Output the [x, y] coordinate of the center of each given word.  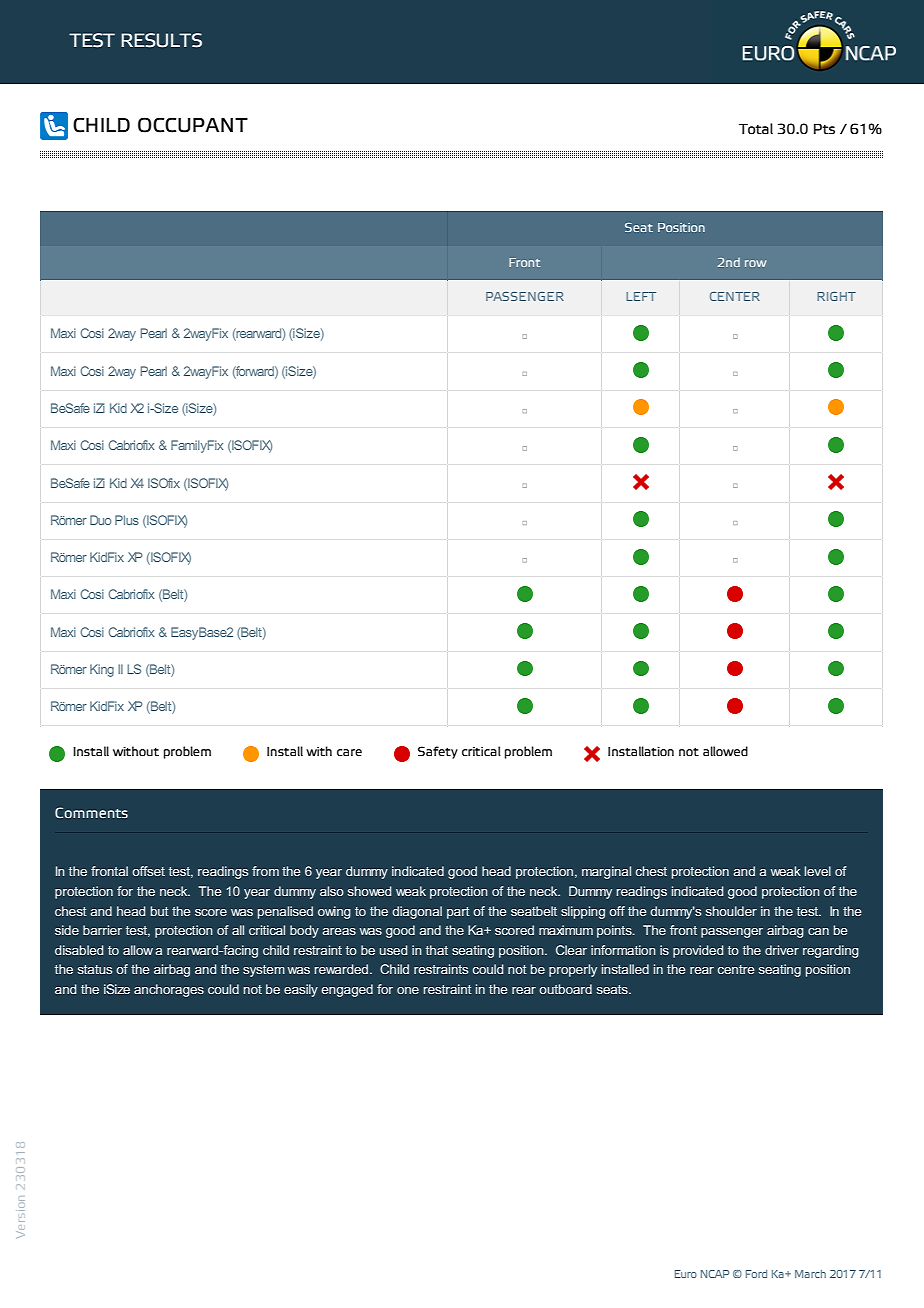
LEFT [641, 296]
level [818, 871]
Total [756, 129]
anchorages [169, 990]
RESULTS [161, 40]
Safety [438, 752]
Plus [127, 520]
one [408, 990]
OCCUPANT [193, 125]
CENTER [735, 296]
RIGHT [836, 296]
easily [301, 990]
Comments [91, 812]
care [349, 752]
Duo [100, 520]
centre [736, 969]
